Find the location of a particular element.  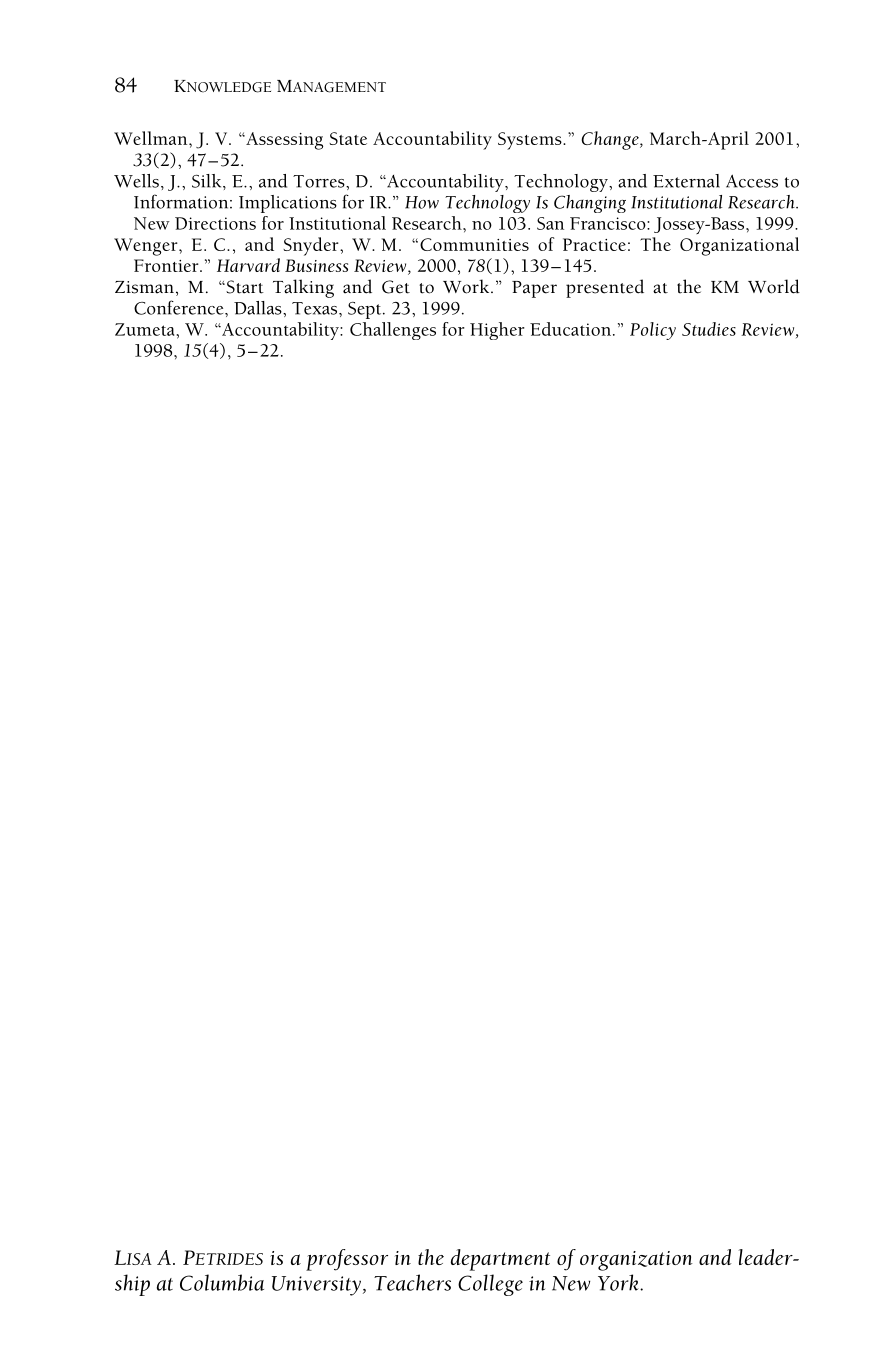

department is located at coordinates (500, 1260).
